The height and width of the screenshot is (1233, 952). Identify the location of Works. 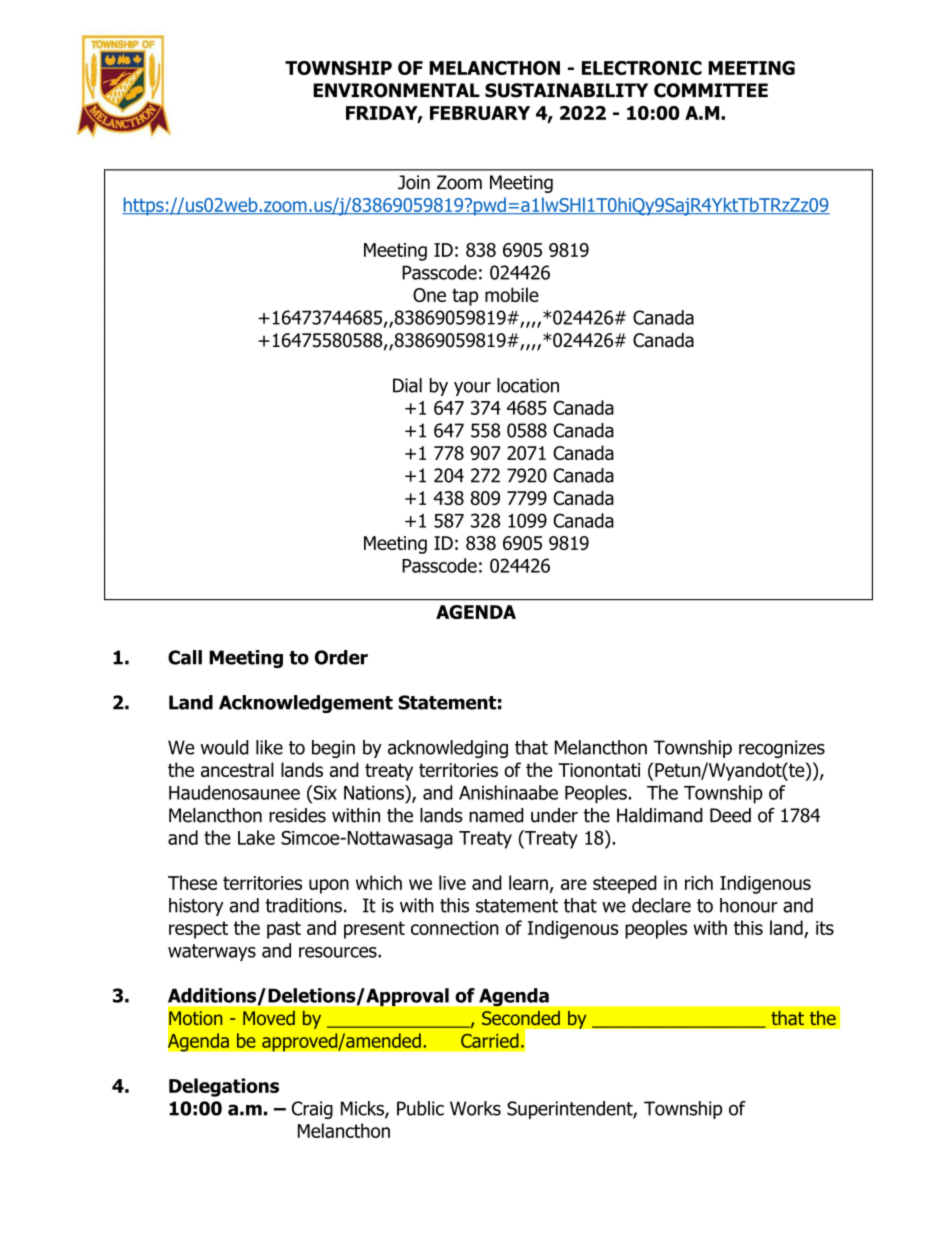
(475, 1108).
